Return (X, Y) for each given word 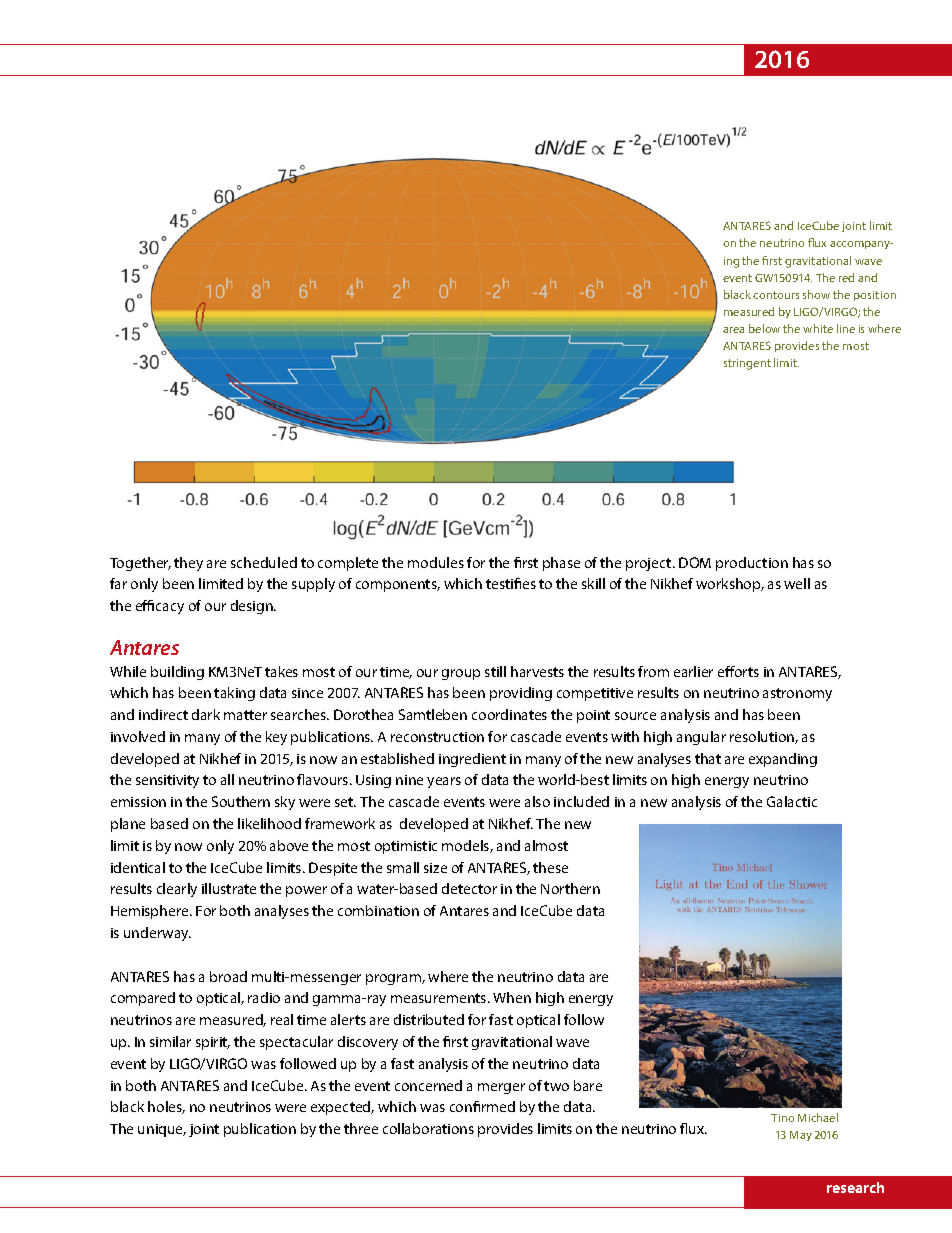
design (253, 607)
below (764, 328)
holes (166, 1107)
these (550, 867)
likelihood (269, 823)
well (797, 583)
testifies (511, 583)
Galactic (792, 801)
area (733, 330)
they (188, 564)
